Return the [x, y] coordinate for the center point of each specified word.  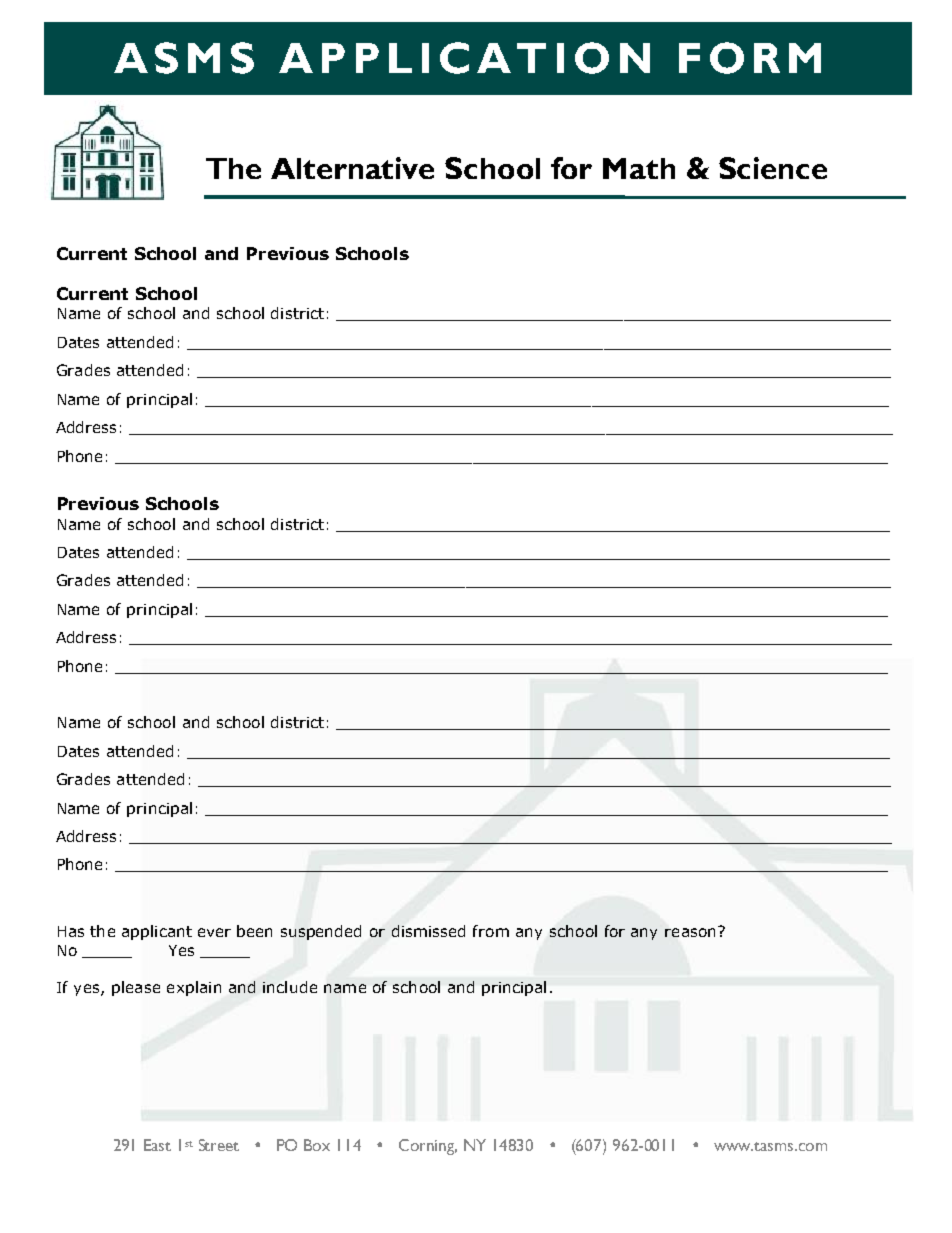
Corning [428, 1147]
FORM [750, 58]
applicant [157, 932]
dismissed [428, 931]
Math [639, 168]
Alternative [352, 168]
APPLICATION [464, 58]
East [157, 1145]
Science [773, 168]
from [491, 931]
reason [690, 932]
